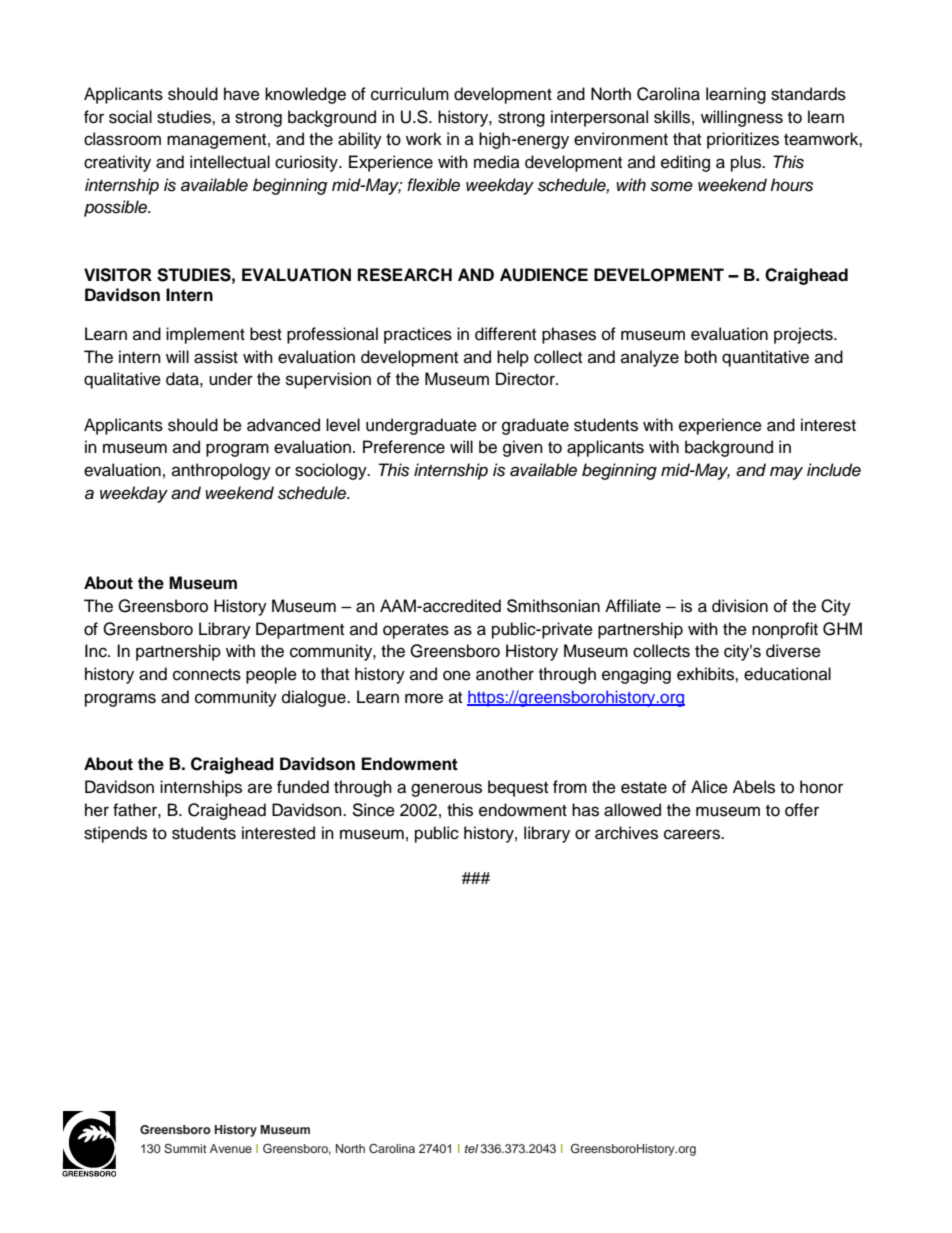 The width and height of the image is (952, 1233). I want to click on stipends, so click(115, 834).
